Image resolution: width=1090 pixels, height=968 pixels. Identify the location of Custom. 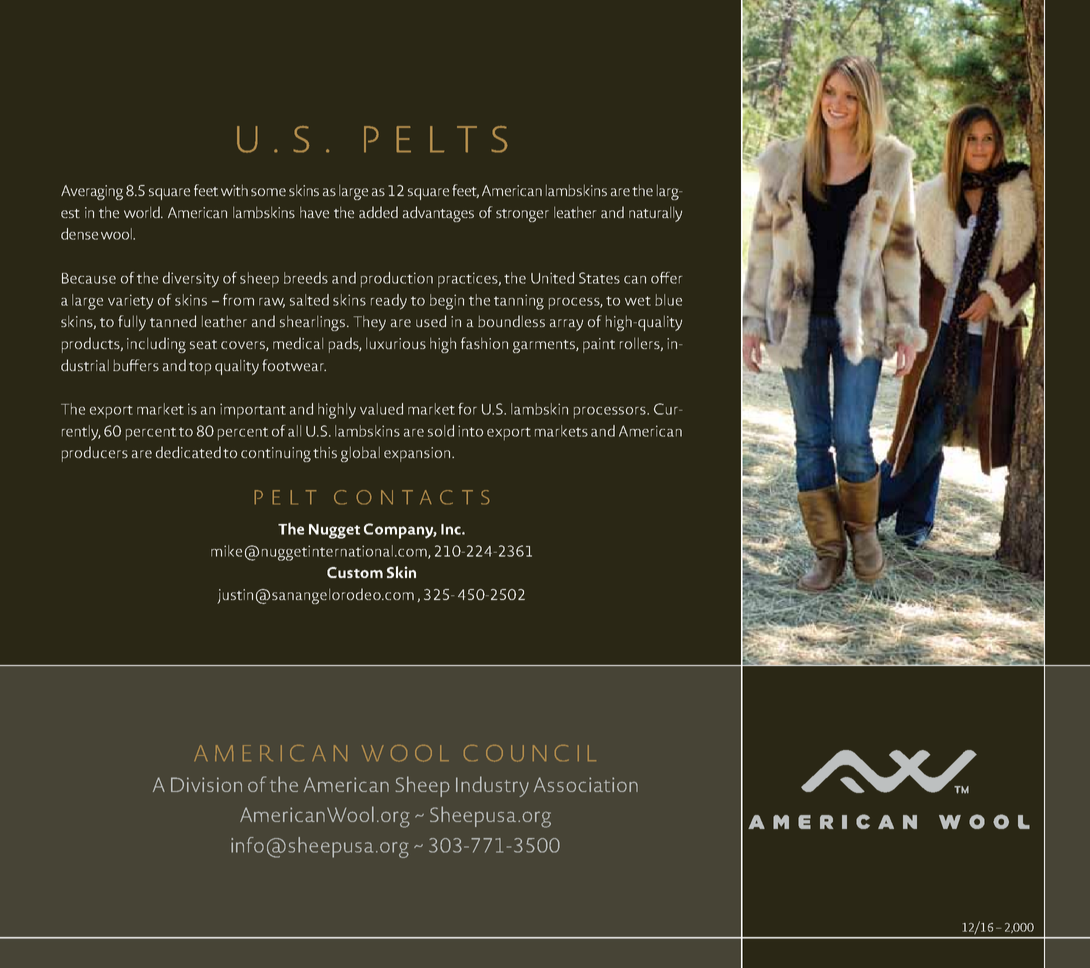
(355, 572).
